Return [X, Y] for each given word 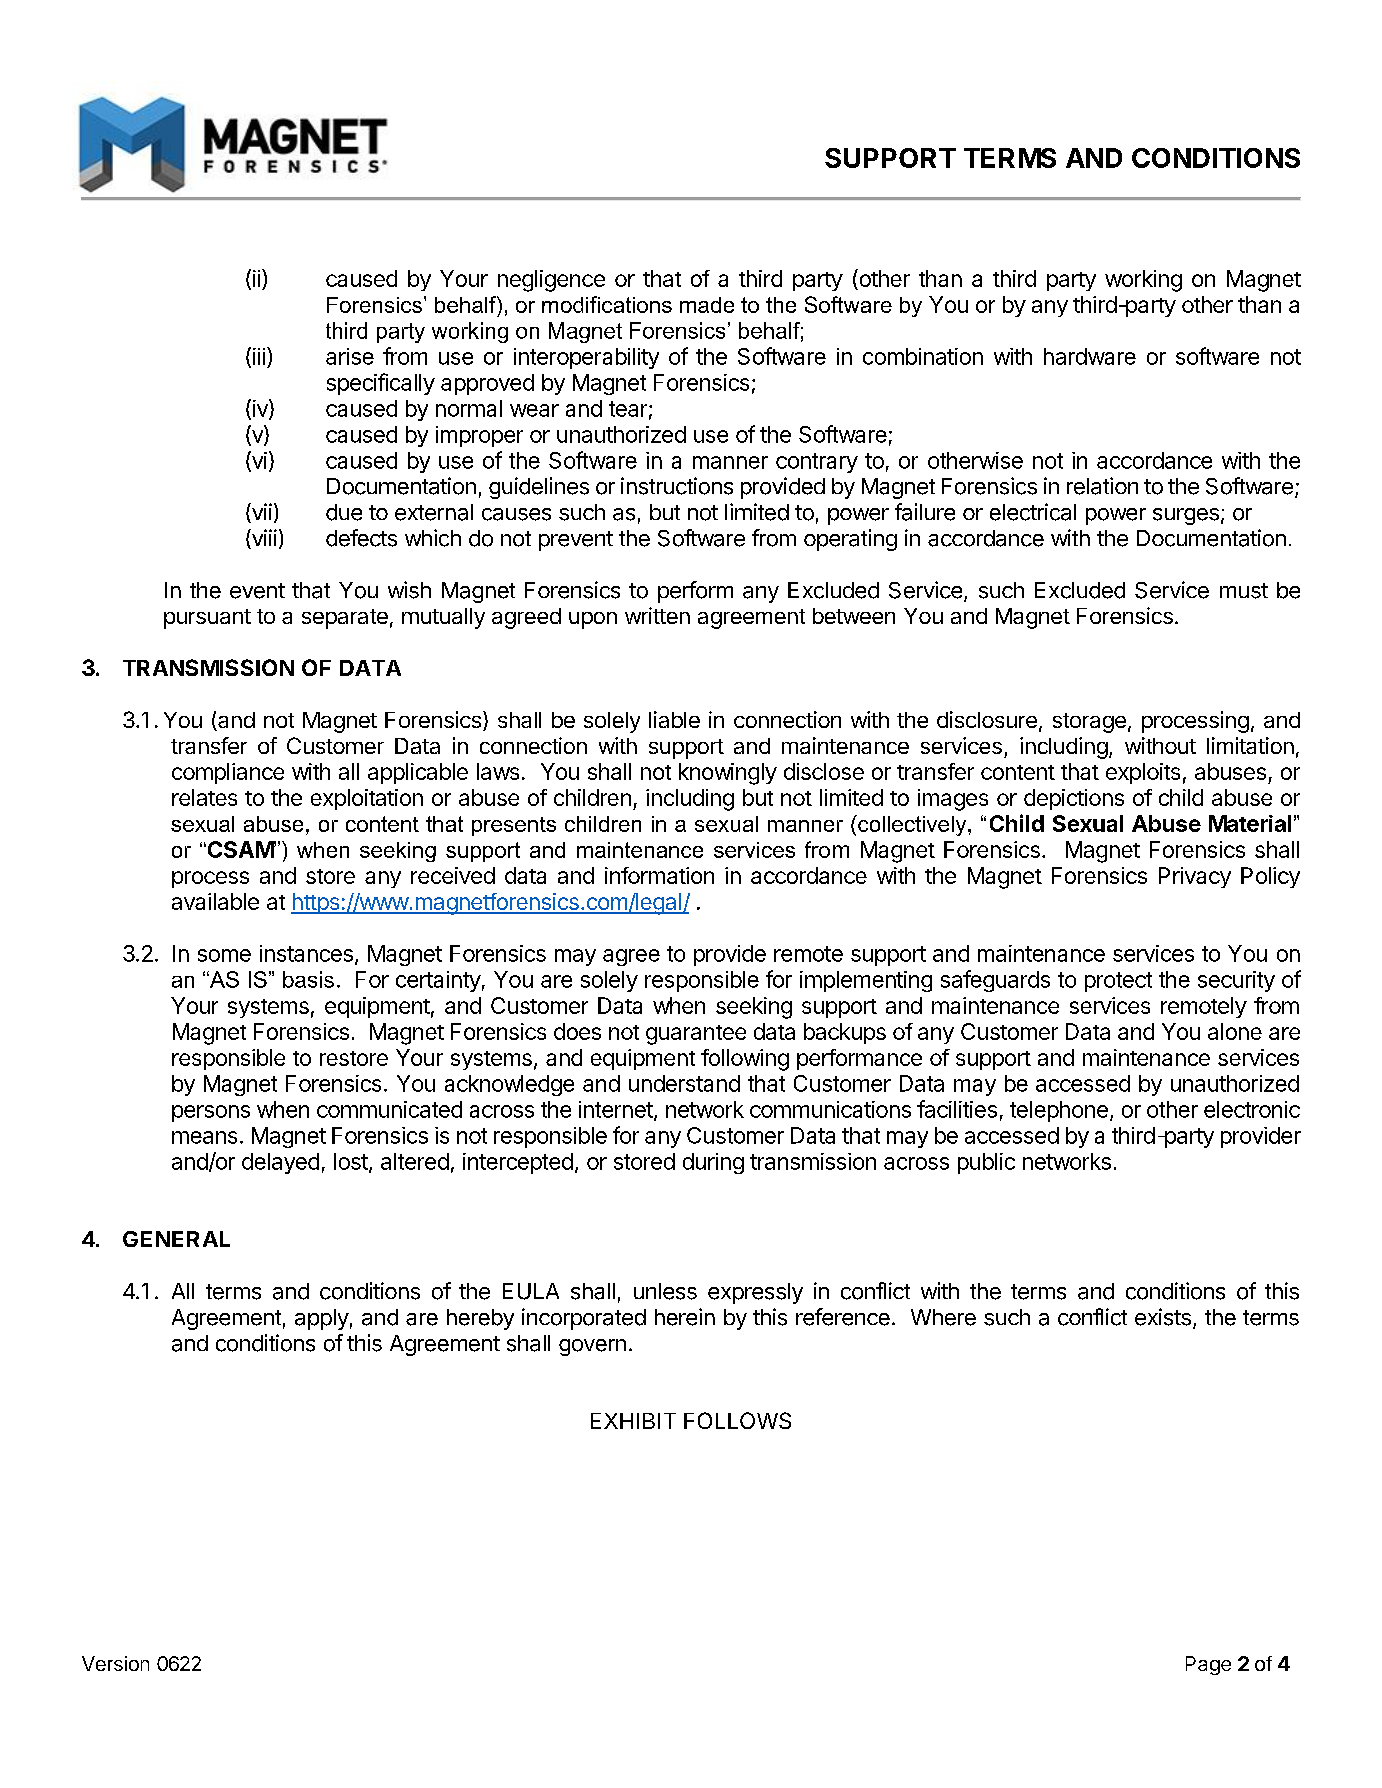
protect [1118, 982]
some [224, 955]
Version [115, 1663]
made [707, 305]
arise [350, 356]
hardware [1090, 356]
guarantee [696, 1035]
